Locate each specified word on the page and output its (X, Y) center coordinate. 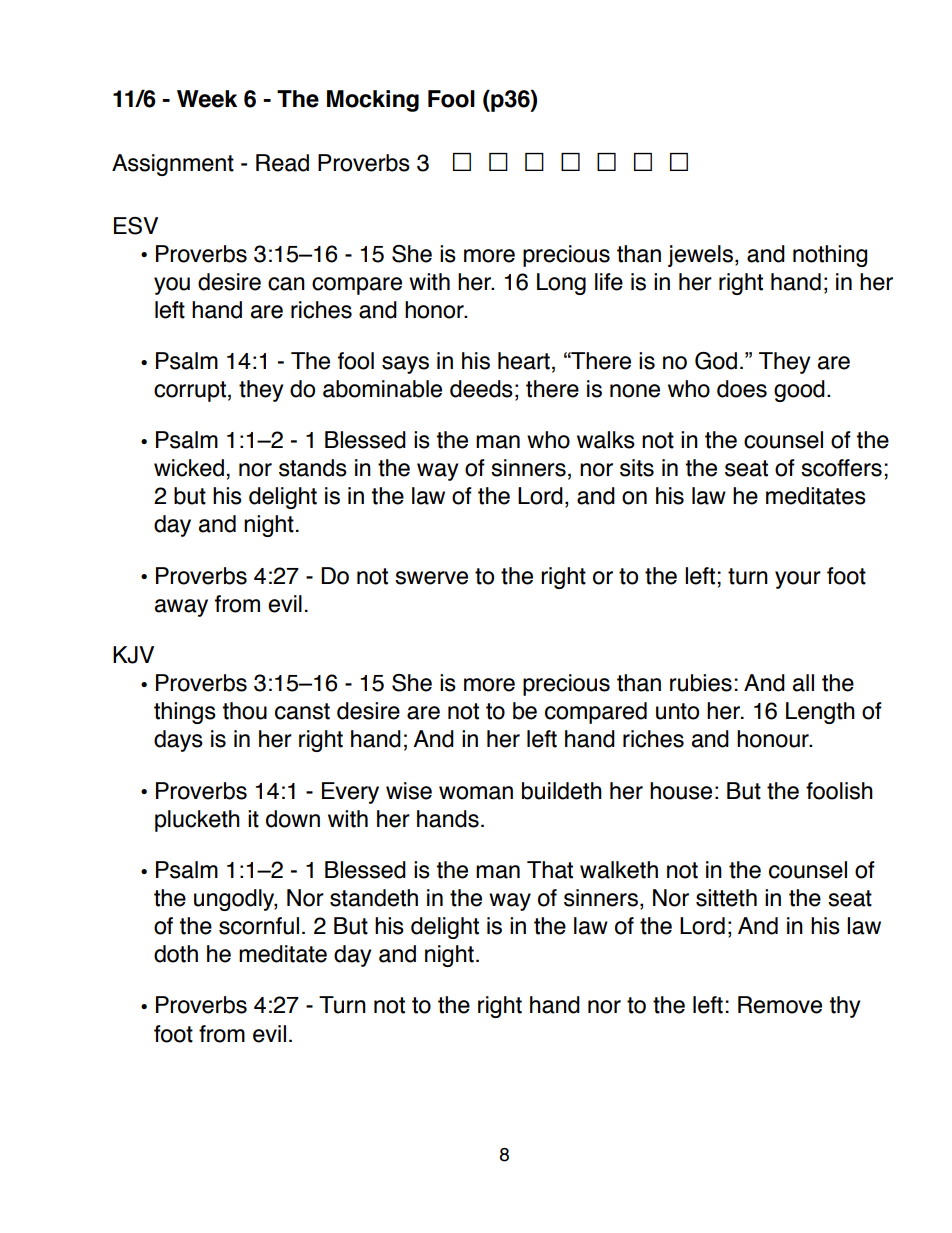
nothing (830, 256)
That (550, 870)
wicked (189, 468)
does (742, 389)
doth (176, 954)
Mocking (373, 101)
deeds (481, 389)
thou (245, 711)
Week (207, 99)
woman (476, 793)
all (803, 683)
